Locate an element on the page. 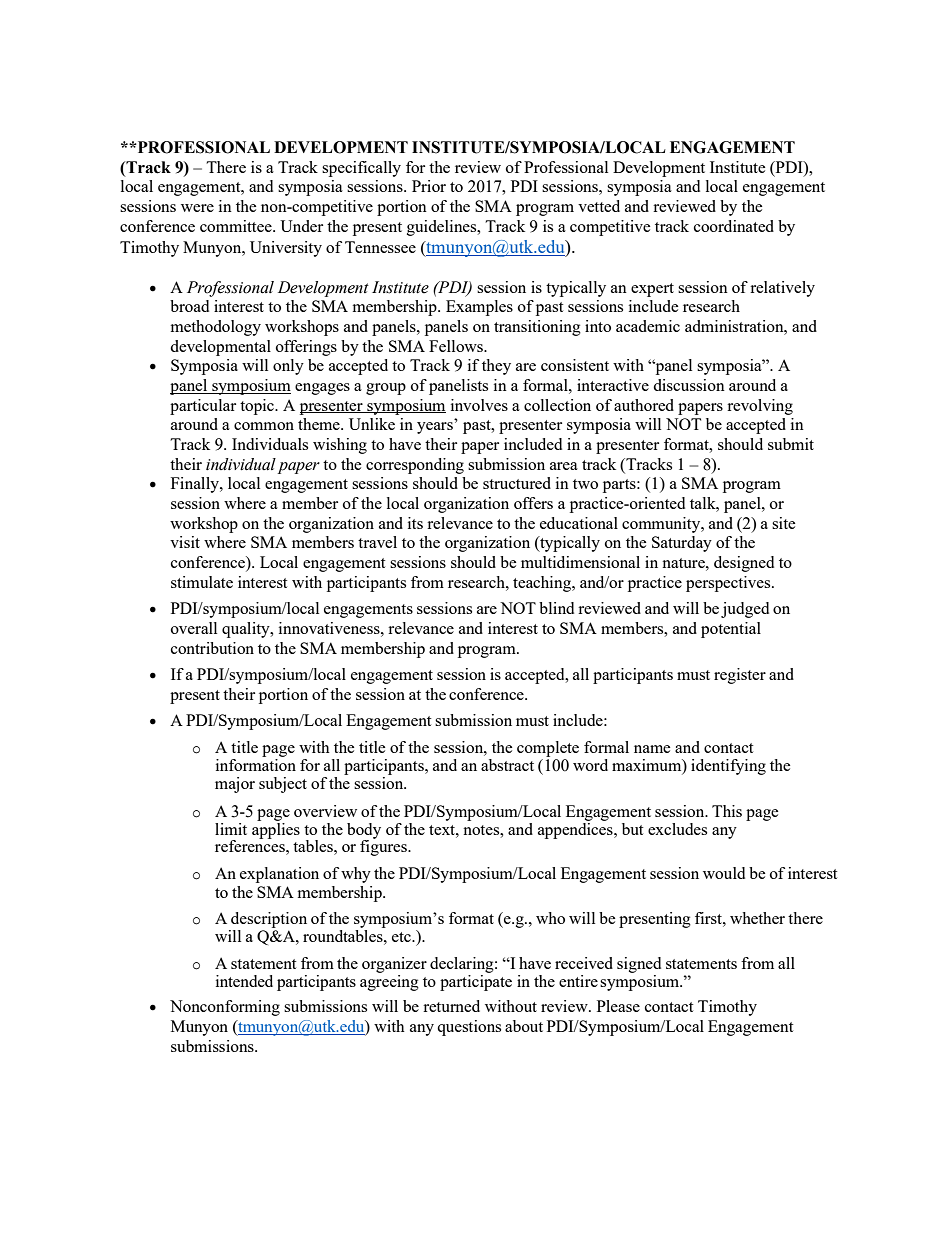  identifying is located at coordinates (728, 767).
